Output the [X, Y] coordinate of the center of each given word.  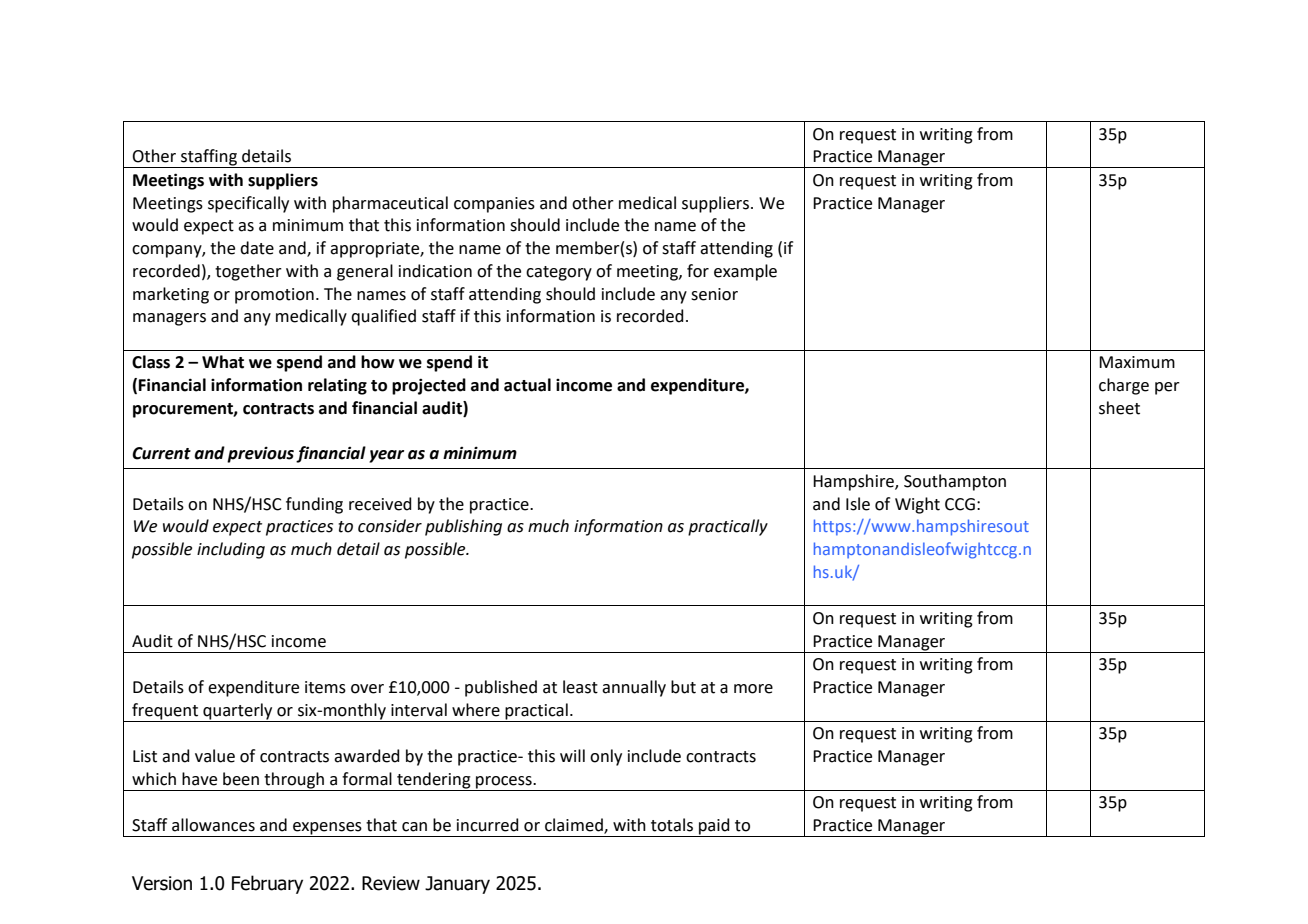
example [745, 272]
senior [714, 294]
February [267, 884]
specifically [248, 204]
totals [672, 825]
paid [714, 827]
